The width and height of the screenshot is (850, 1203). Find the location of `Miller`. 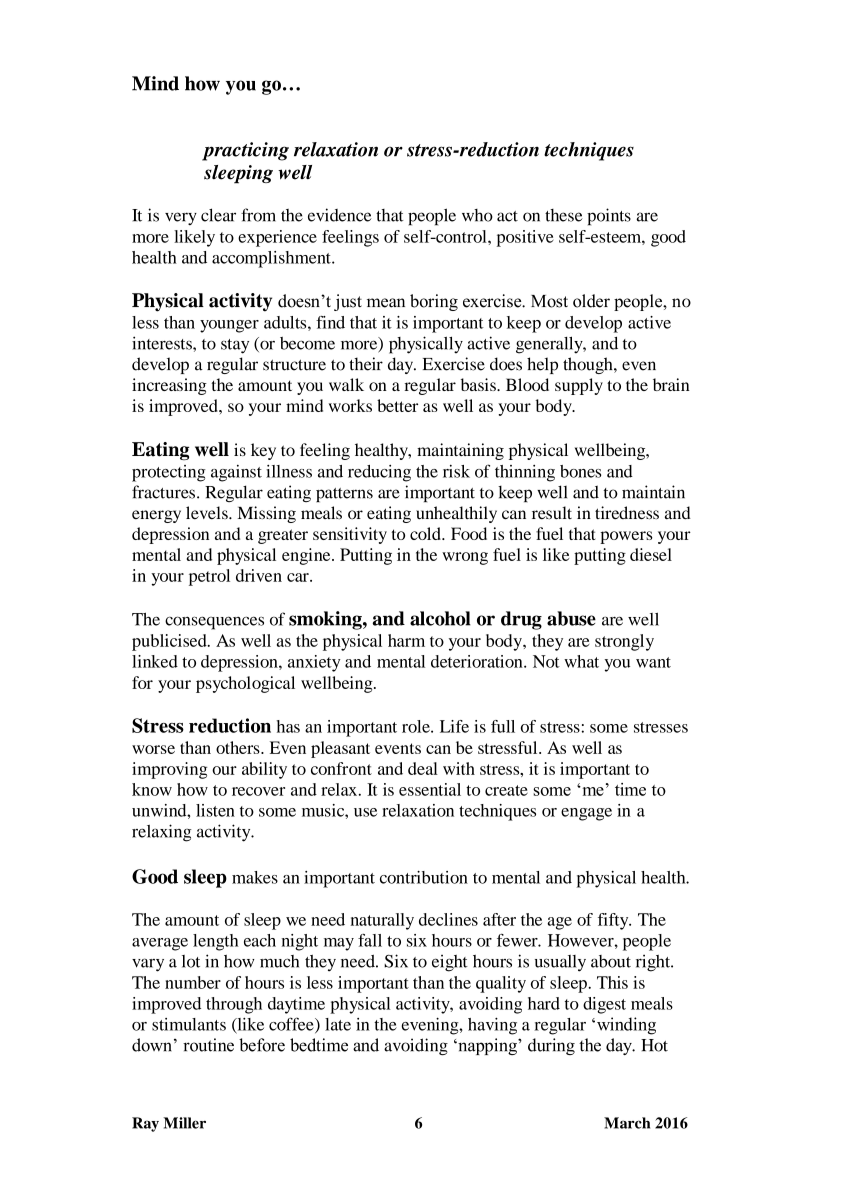

Miller is located at coordinates (184, 1123).
